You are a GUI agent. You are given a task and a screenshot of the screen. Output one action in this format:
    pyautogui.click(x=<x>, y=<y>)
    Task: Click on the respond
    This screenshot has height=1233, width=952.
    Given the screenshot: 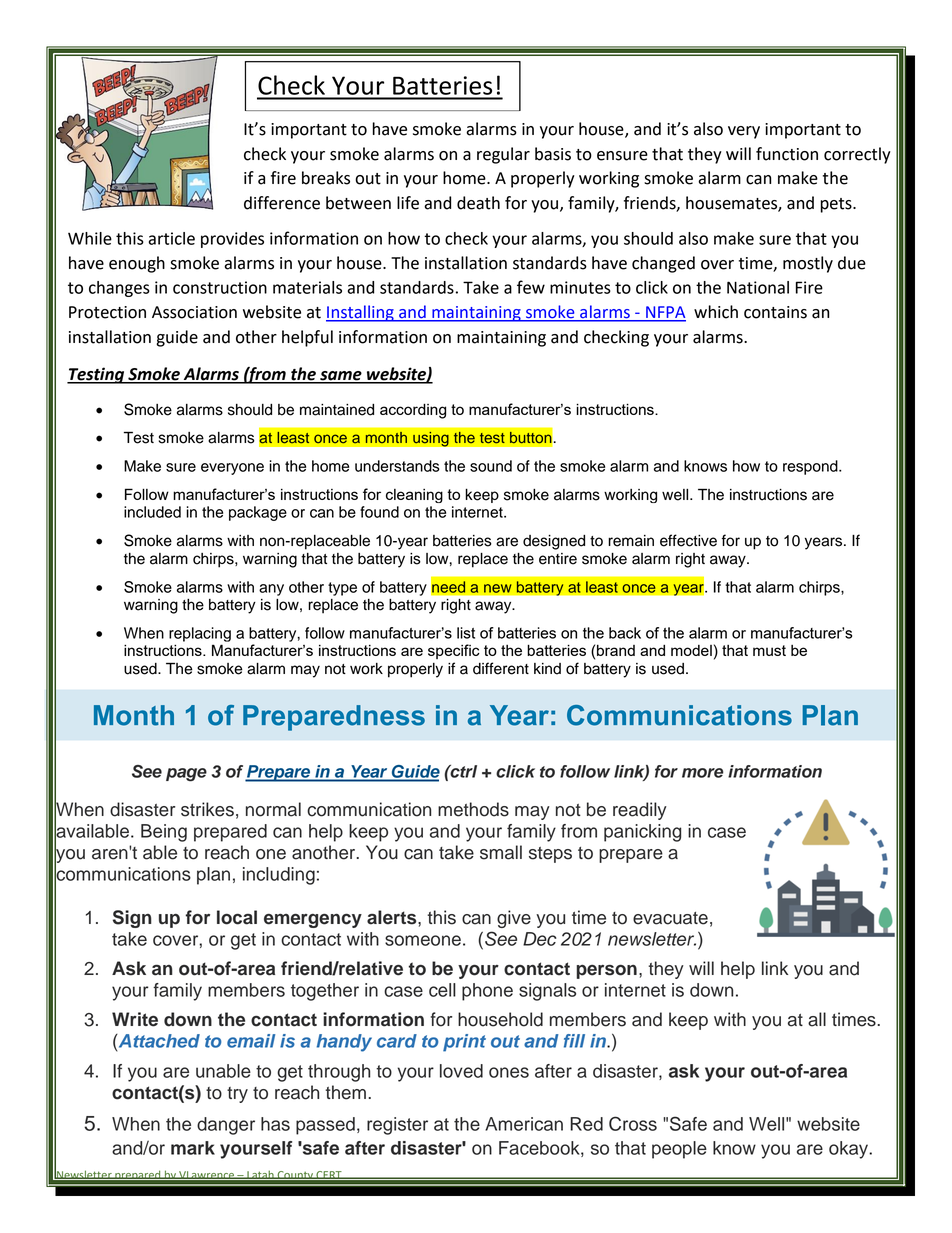 What is the action you would take?
    pyautogui.click(x=811, y=467)
